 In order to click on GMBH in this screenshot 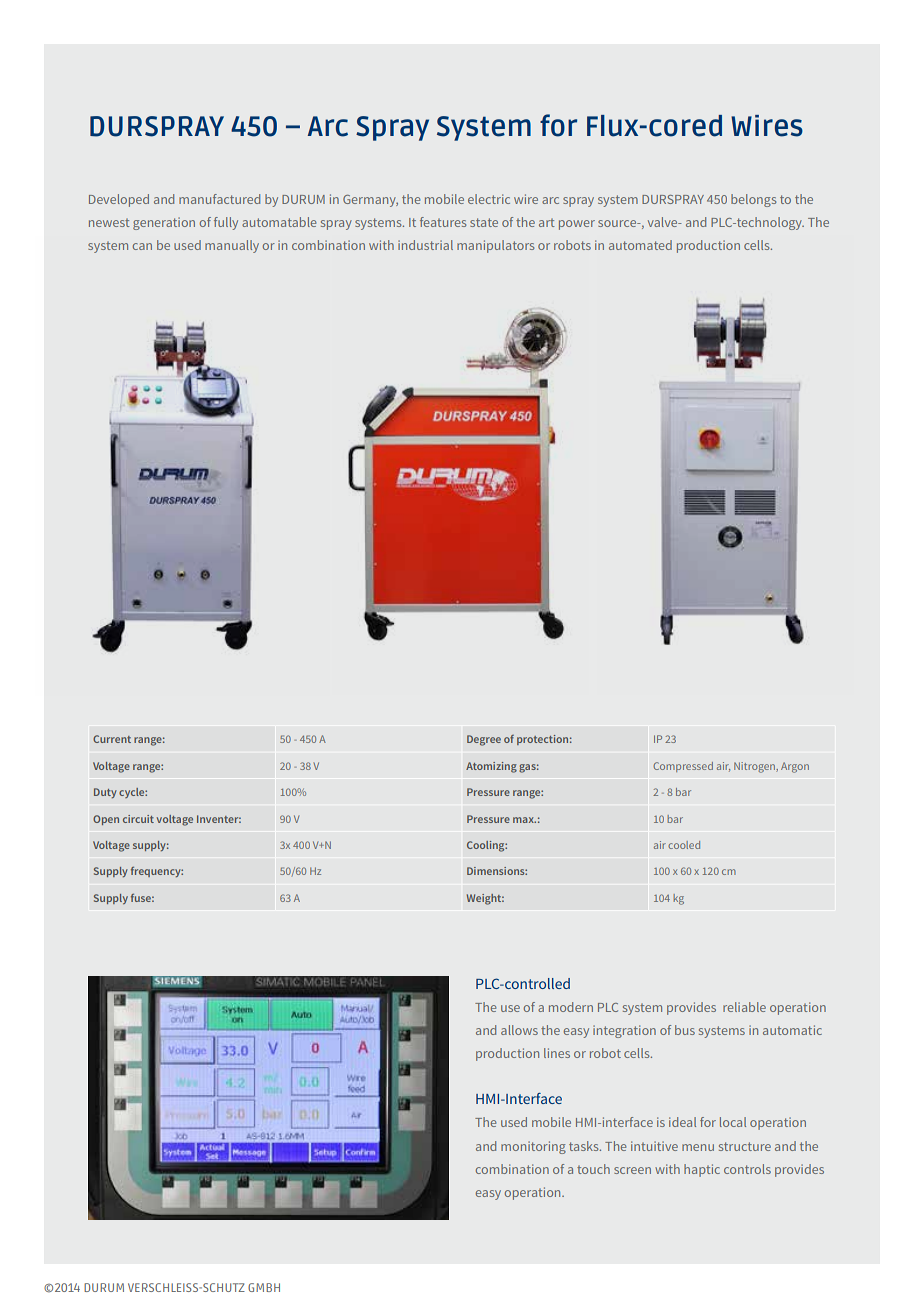, I will do `click(264, 1287)`.
